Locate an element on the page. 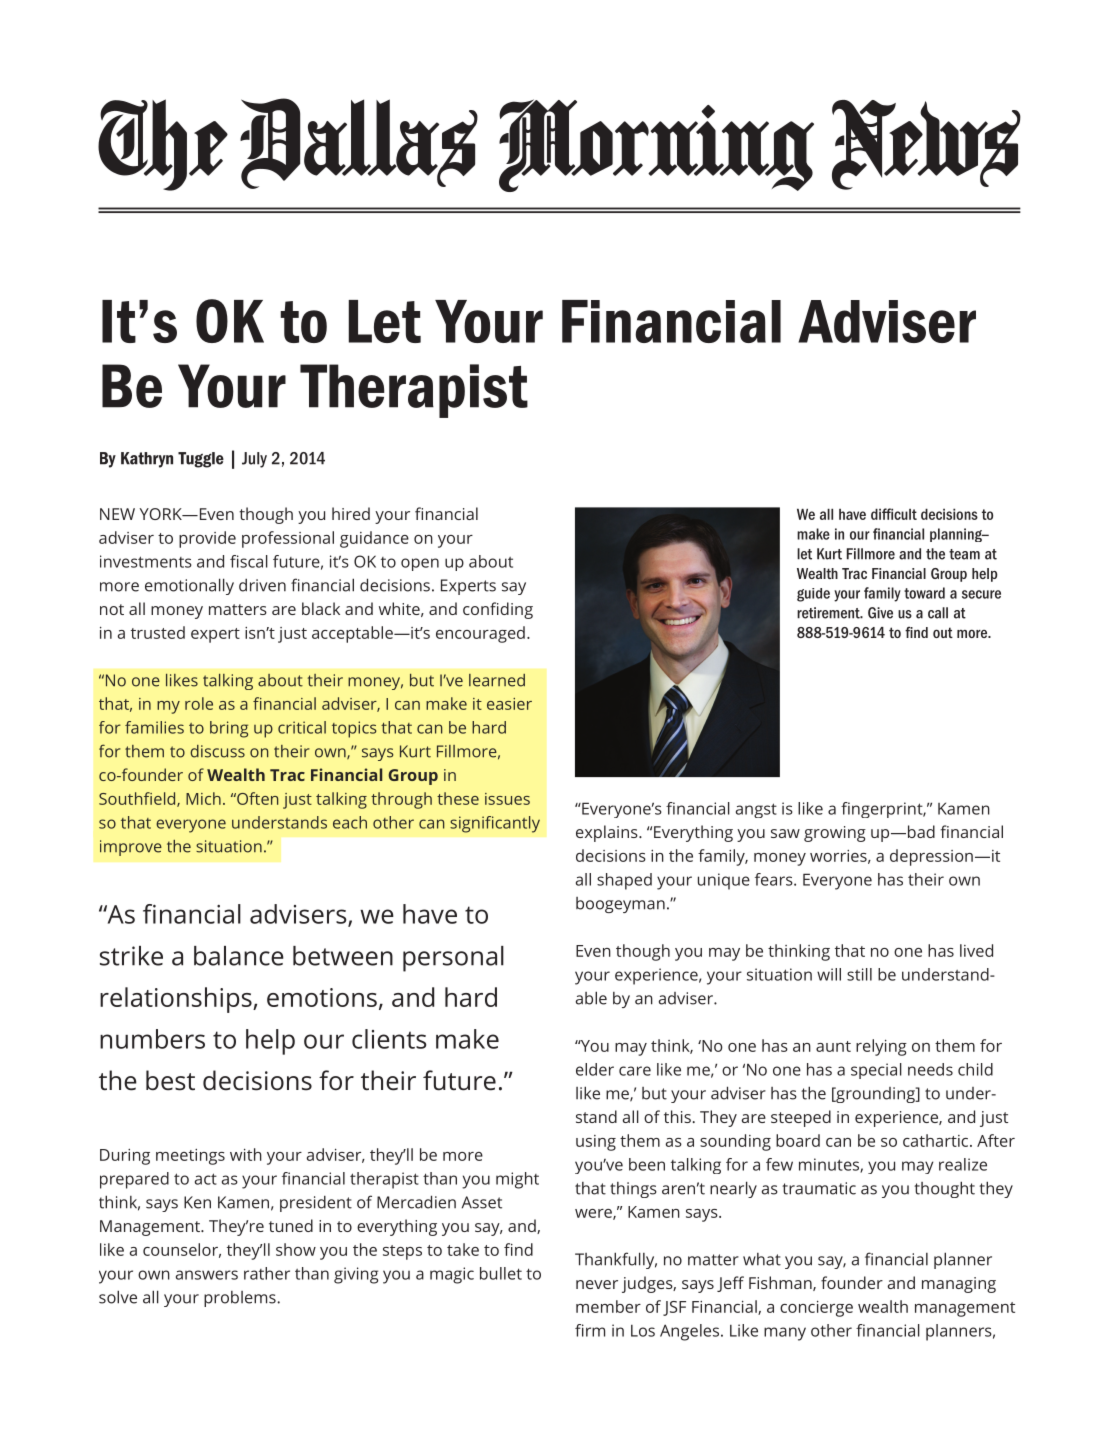  balance is located at coordinates (239, 956).
